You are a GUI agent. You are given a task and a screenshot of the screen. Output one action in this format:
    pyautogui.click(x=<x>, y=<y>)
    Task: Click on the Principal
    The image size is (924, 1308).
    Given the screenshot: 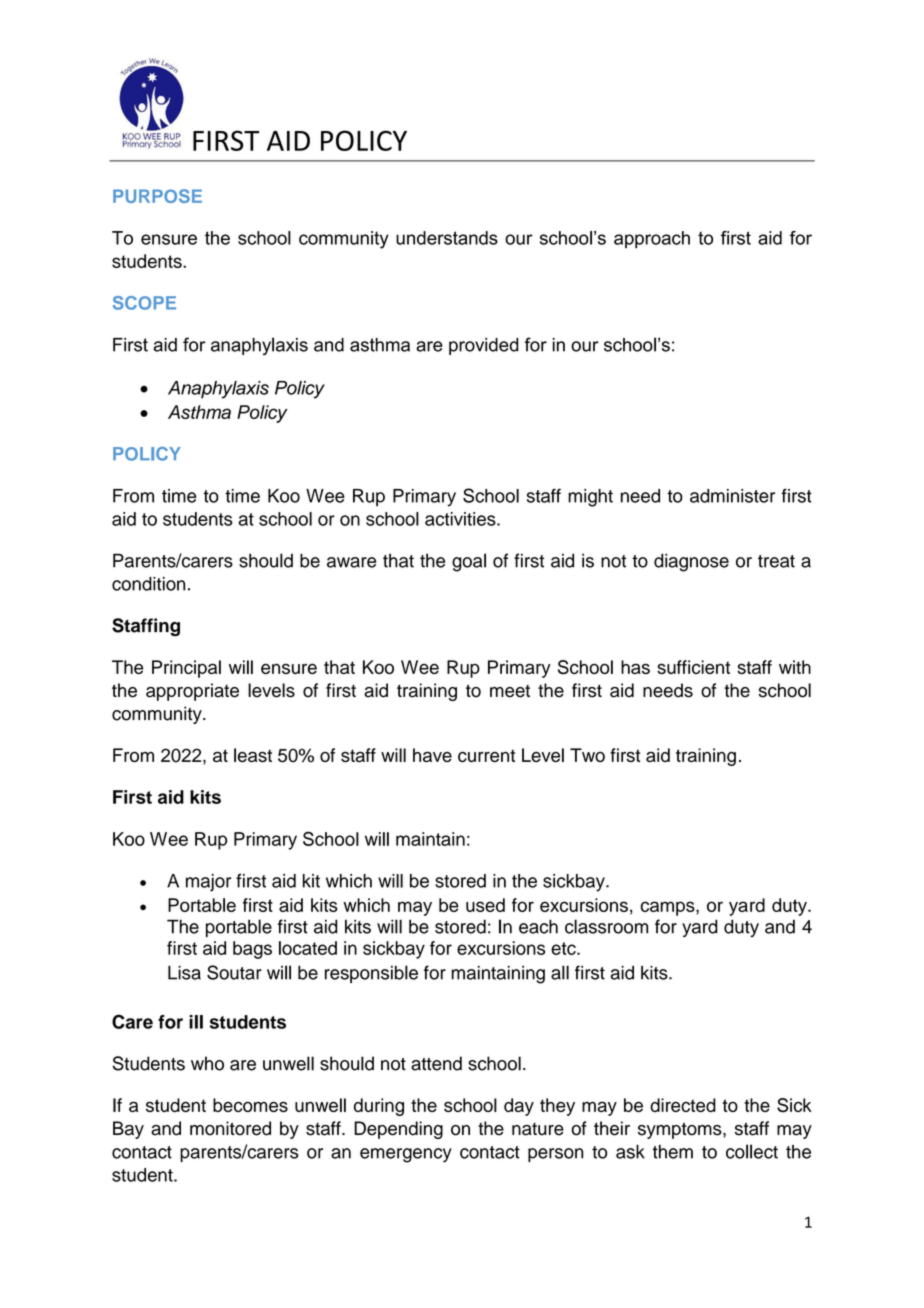 What is the action you would take?
    pyautogui.click(x=186, y=669)
